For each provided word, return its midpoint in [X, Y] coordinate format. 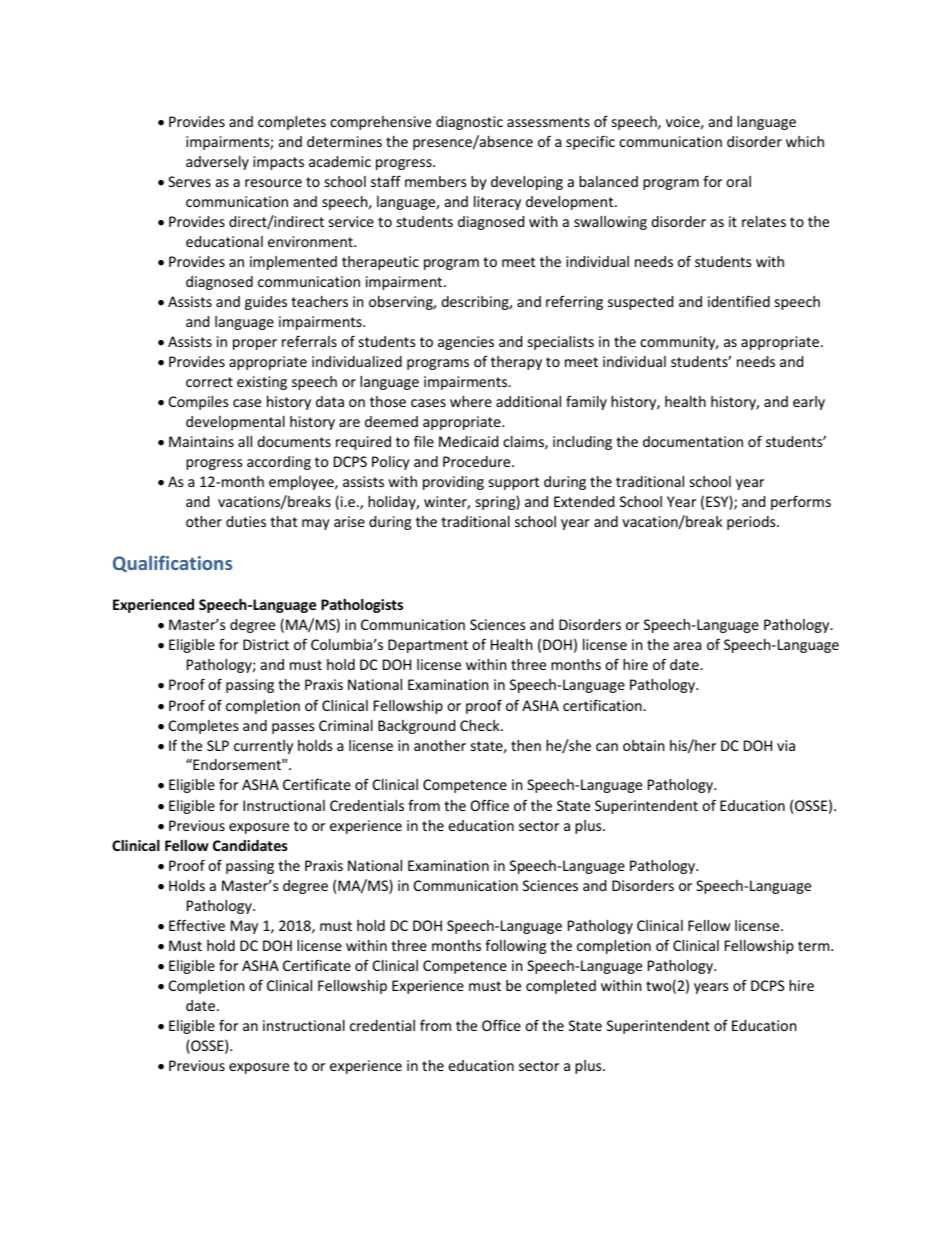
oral [738, 181]
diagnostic [469, 123]
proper [255, 344]
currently [263, 747]
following [515, 946]
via [786, 745]
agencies [466, 343]
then [526, 745]
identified [739, 301]
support [514, 483]
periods [752, 523]
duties [246, 521]
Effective [197, 925]
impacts [278, 163]
